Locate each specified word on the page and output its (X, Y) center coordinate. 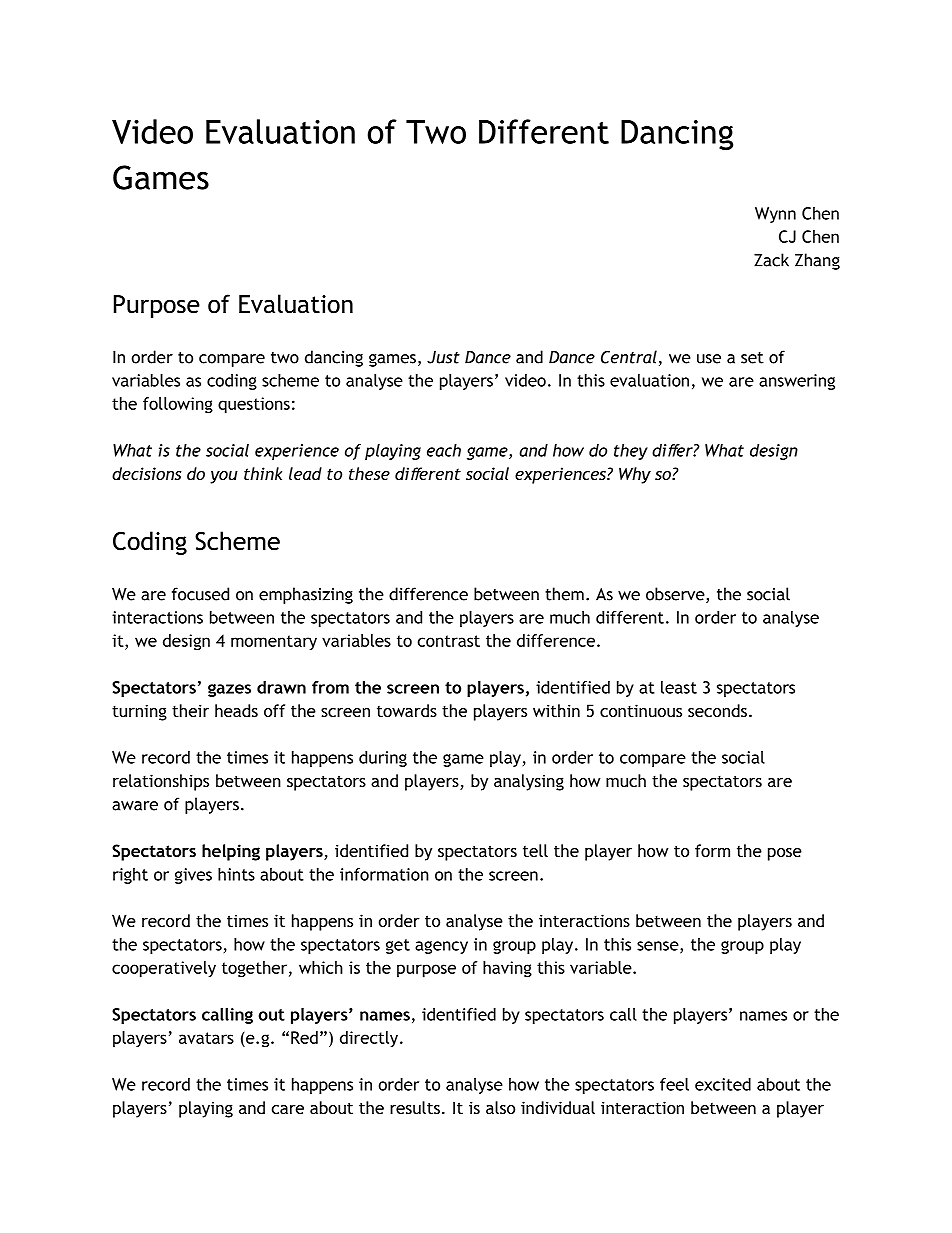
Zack (771, 260)
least (679, 687)
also (500, 1107)
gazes (229, 690)
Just (443, 357)
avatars (206, 1038)
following (178, 405)
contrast (449, 641)
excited (723, 1084)
